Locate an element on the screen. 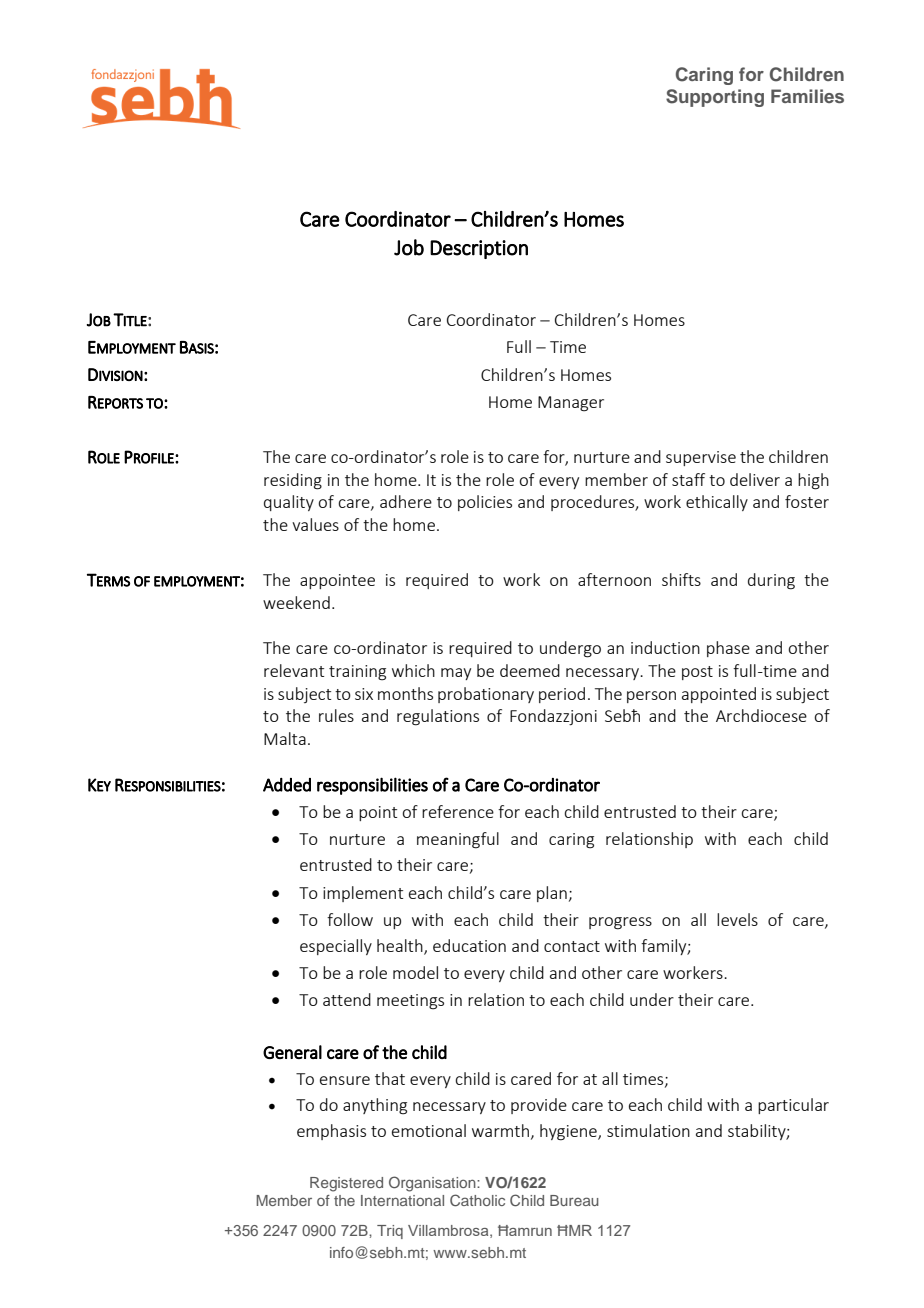 The image size is (924, 1308). Registered is located at coordinates (346, 1184).
